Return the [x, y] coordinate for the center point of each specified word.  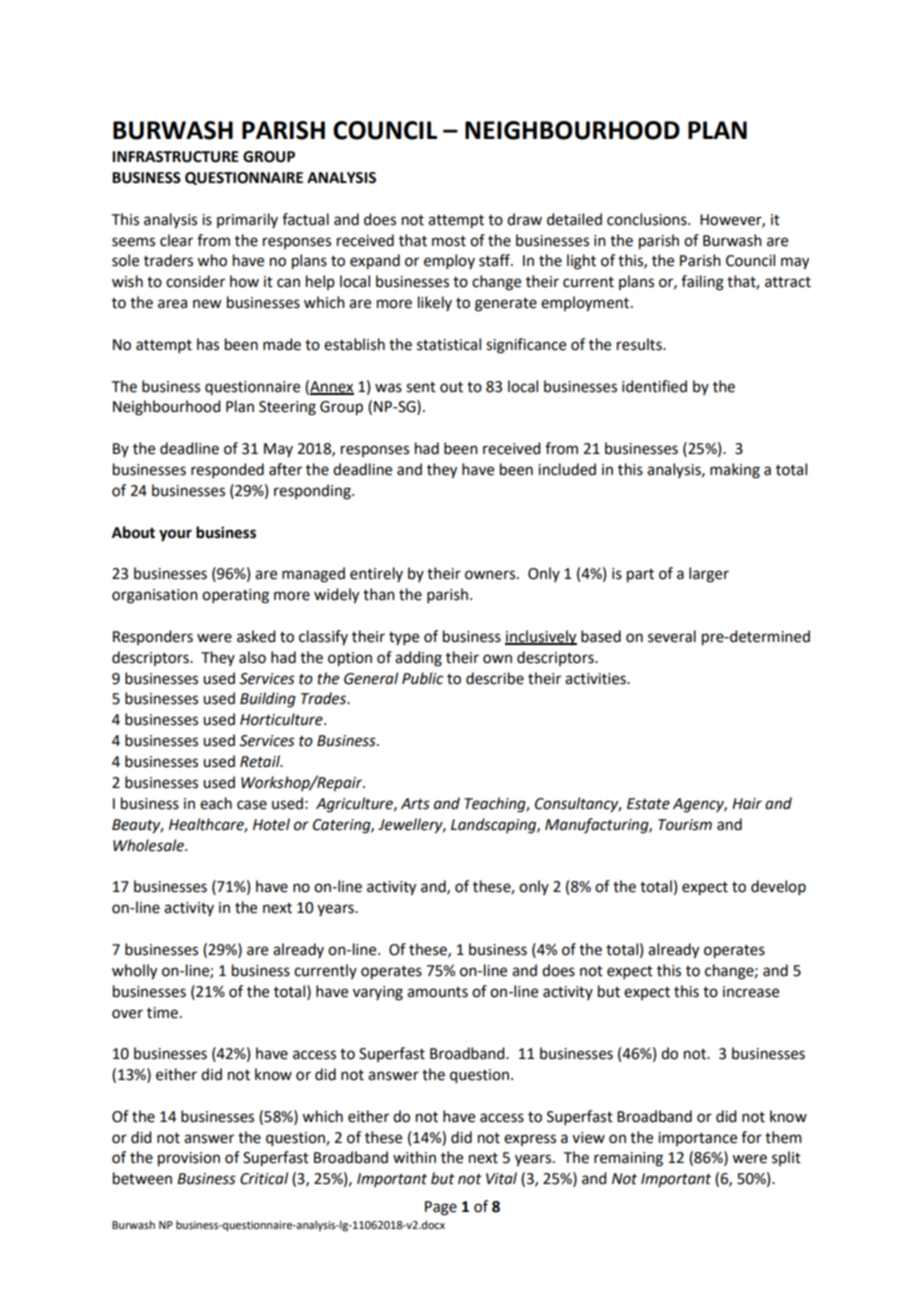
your [175, 535]
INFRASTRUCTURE [175, 157]
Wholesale [149, 845]
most [449, 241]
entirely [376, 574]
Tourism [685, 825]
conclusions [648, 219]
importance [697, 1139]
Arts [415, 804]
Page [441, 1208]
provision [189, 1159]
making [735, 471]
